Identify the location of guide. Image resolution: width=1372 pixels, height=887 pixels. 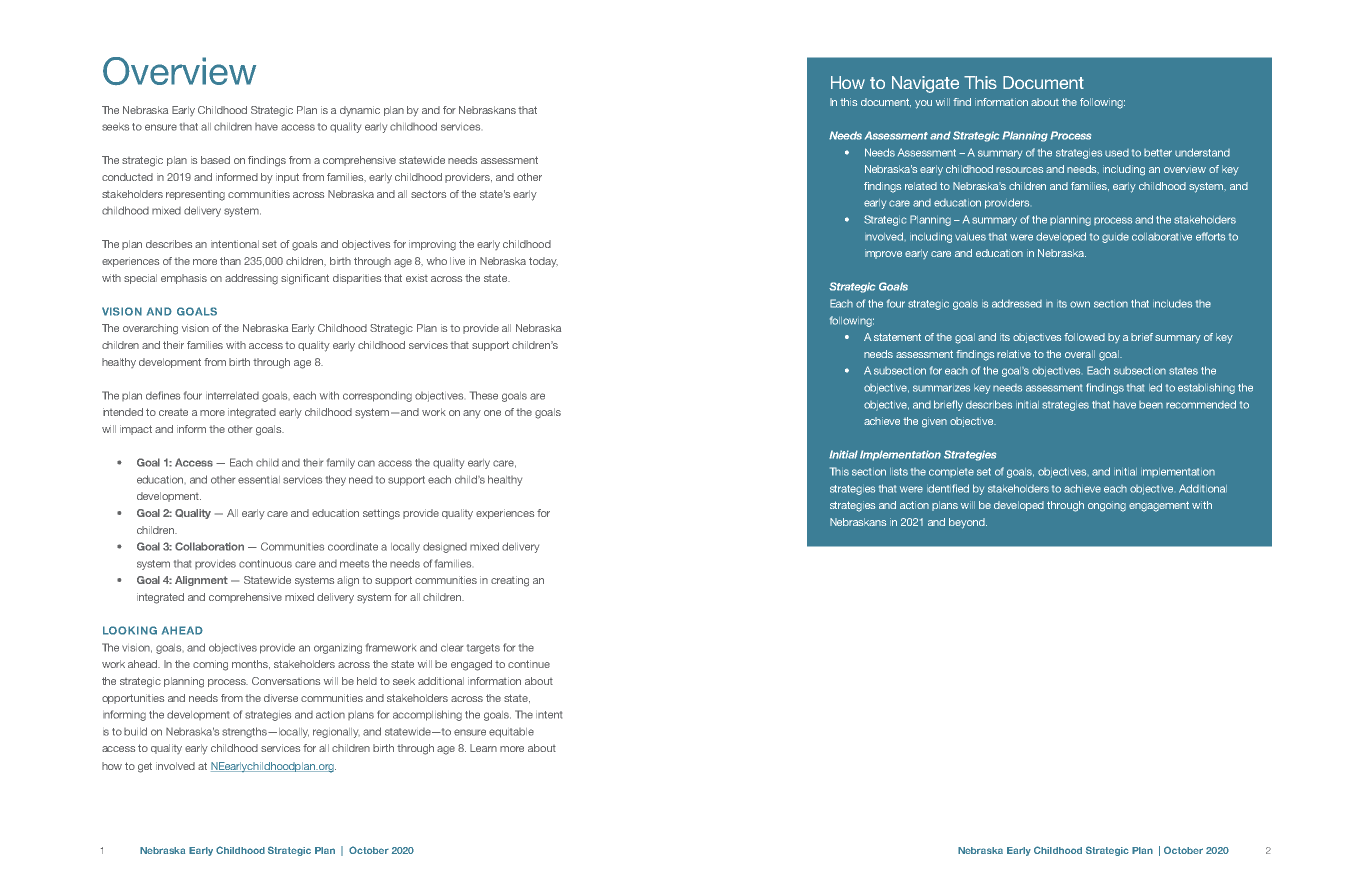
(1115, 238).
